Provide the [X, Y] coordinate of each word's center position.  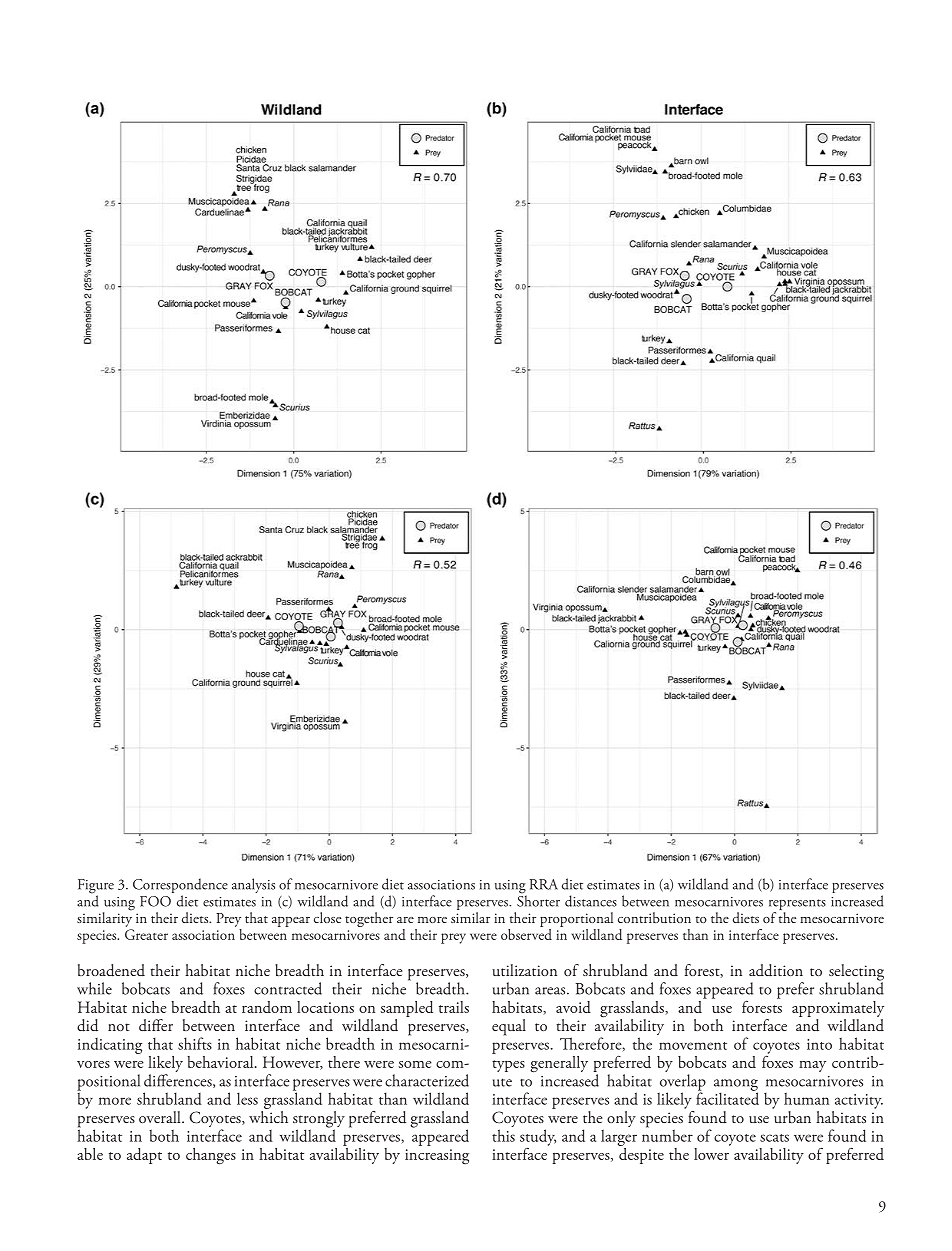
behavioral [221, 1062]
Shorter [538, 900]
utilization [524, 970]
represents [797, 906]
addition [776, 970]
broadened [111, 970]
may [812, 1066]
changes [211, 1156]
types [508, 1066]
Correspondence [180, 887]
